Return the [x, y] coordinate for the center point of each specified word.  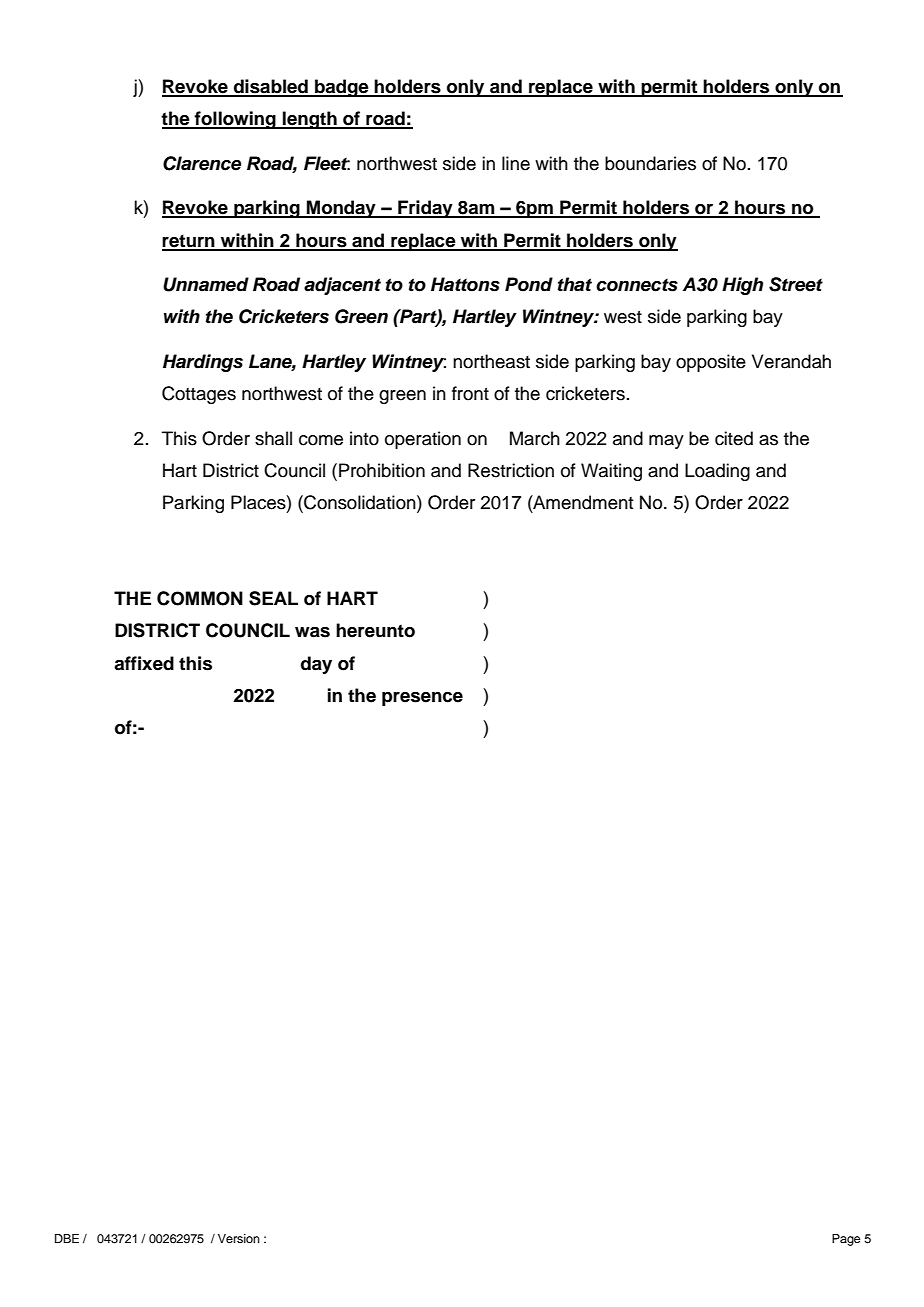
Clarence [202, 163]
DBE [67, 1238]
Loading [717, 472]
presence [422, 699]
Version [239, 1238]
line [516, 163]
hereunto [375, 630]
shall [273, 438]
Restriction [511, 470]
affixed [144, 663]
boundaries [650, 163]
